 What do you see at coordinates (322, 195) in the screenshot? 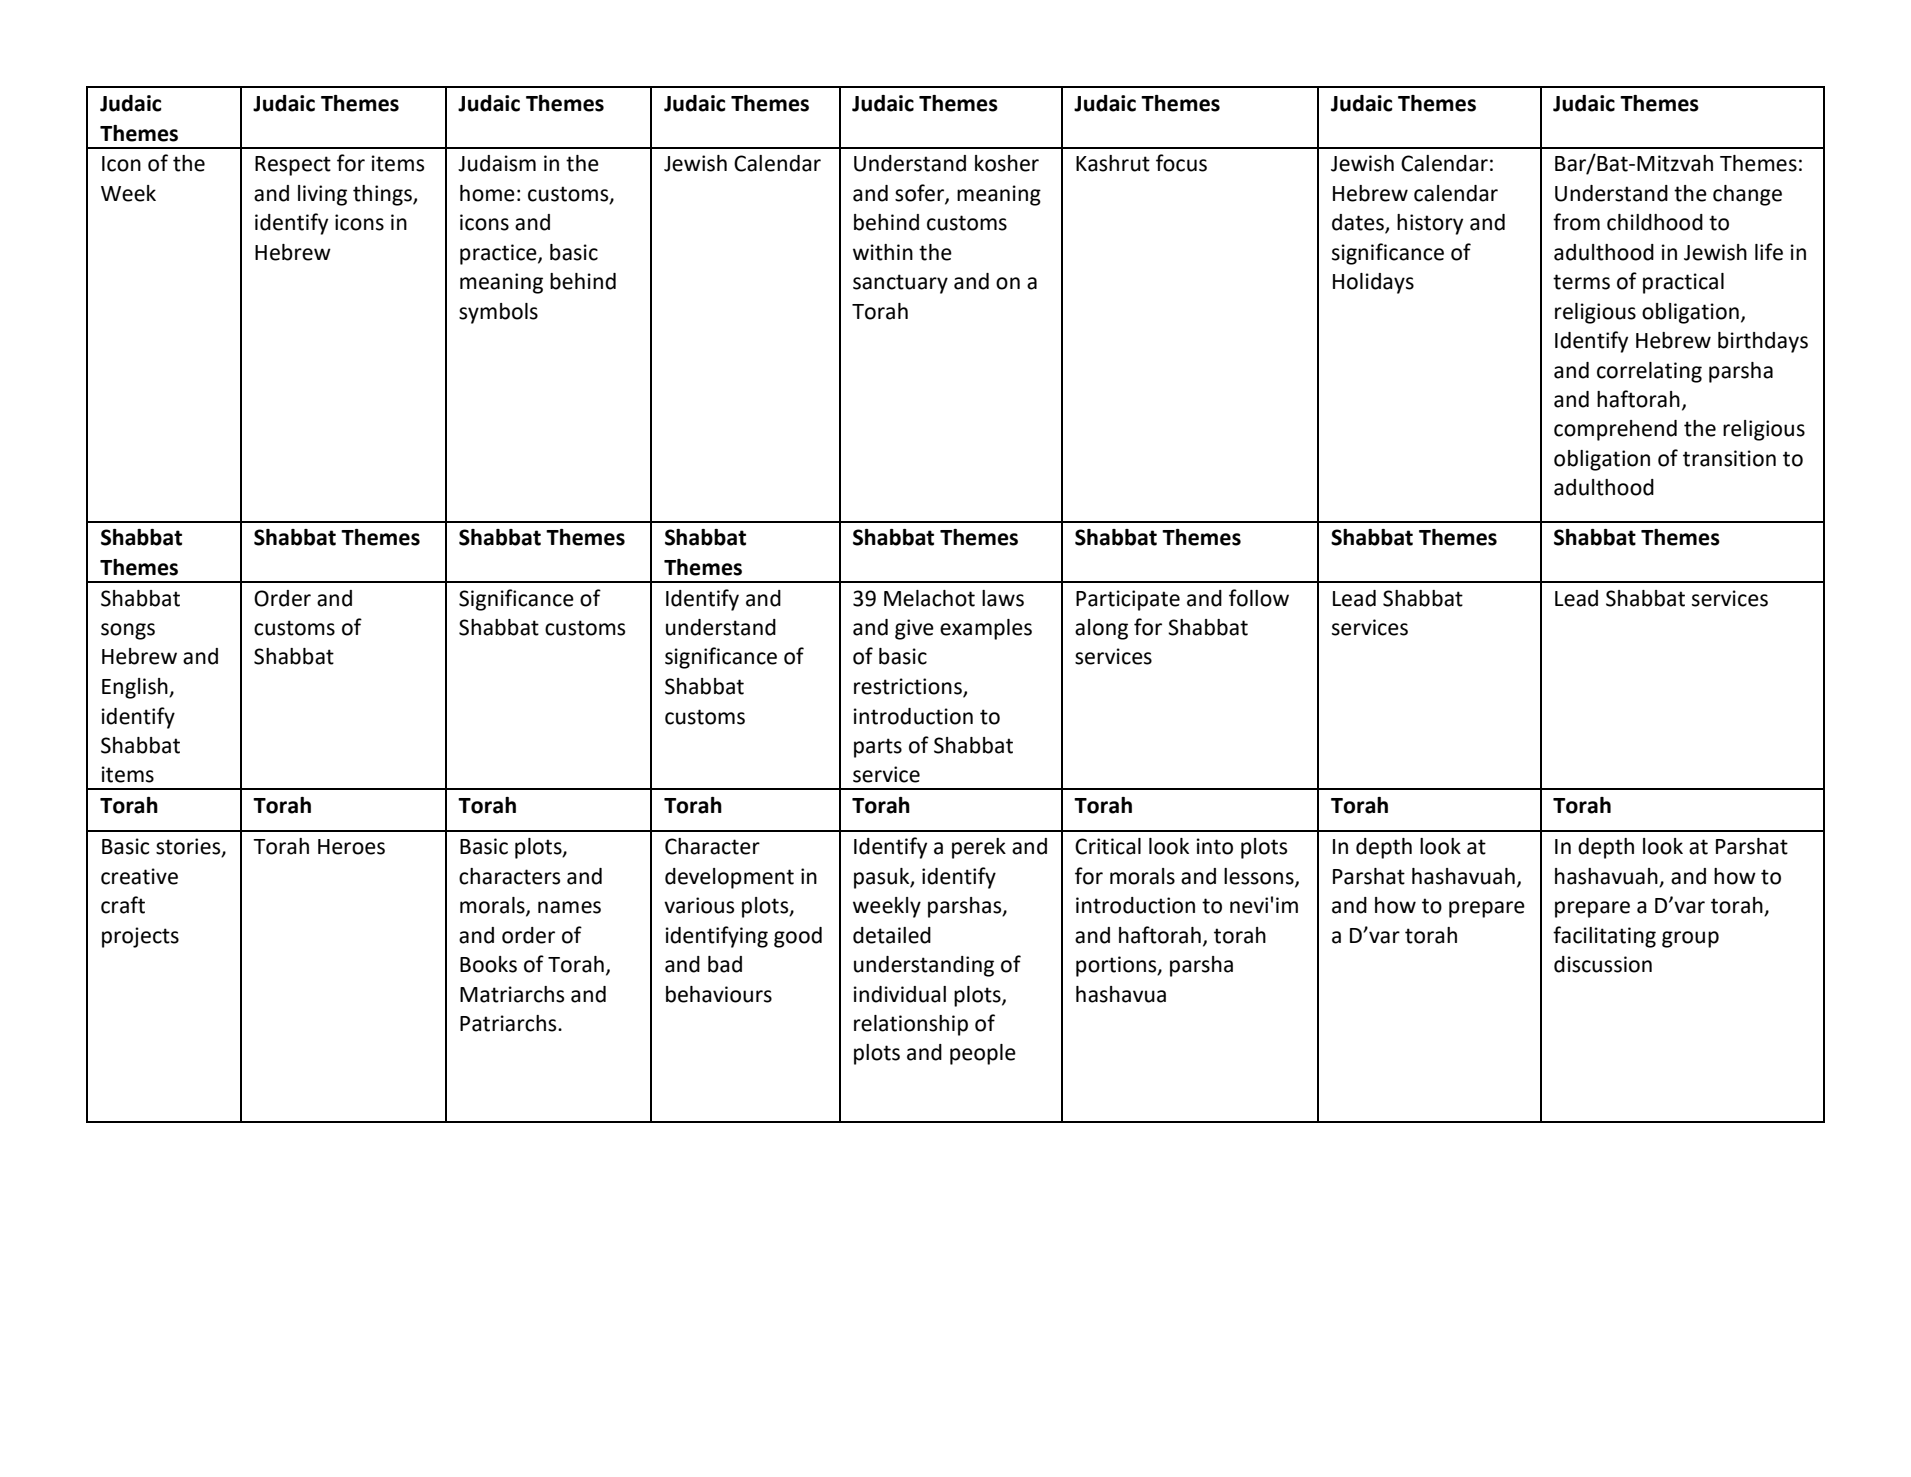
I see `living` at bounding box center [322, 195].
